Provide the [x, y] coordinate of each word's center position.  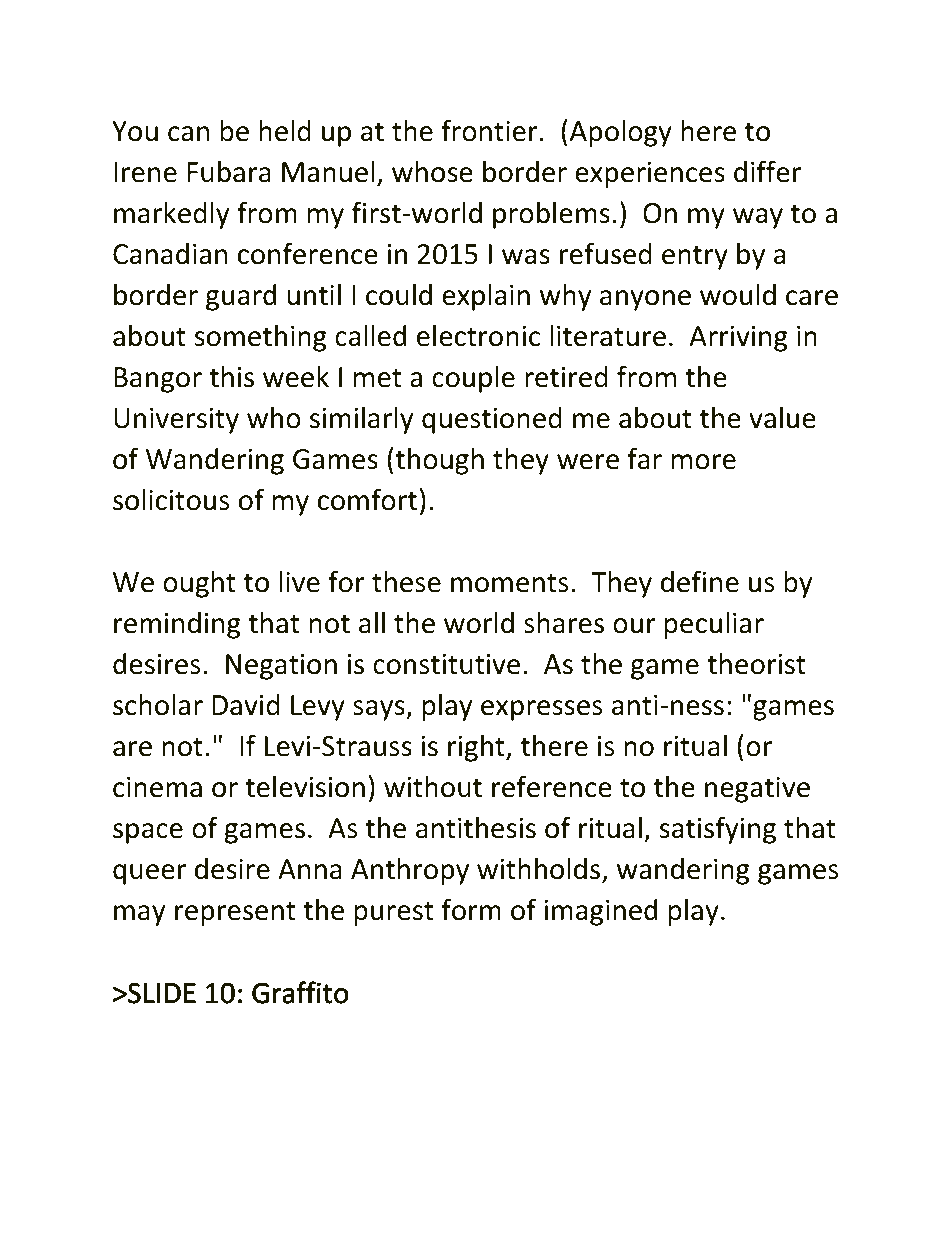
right [477, 748]
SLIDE [160, 993]
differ [767, 171]
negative [757, 790]
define [700, 581]
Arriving [738, 339]
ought [199, 584]
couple [473, 379]
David [246, 705]
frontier [489, 130]
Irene [145, 172]
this [231, 377]
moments [509, 583]
